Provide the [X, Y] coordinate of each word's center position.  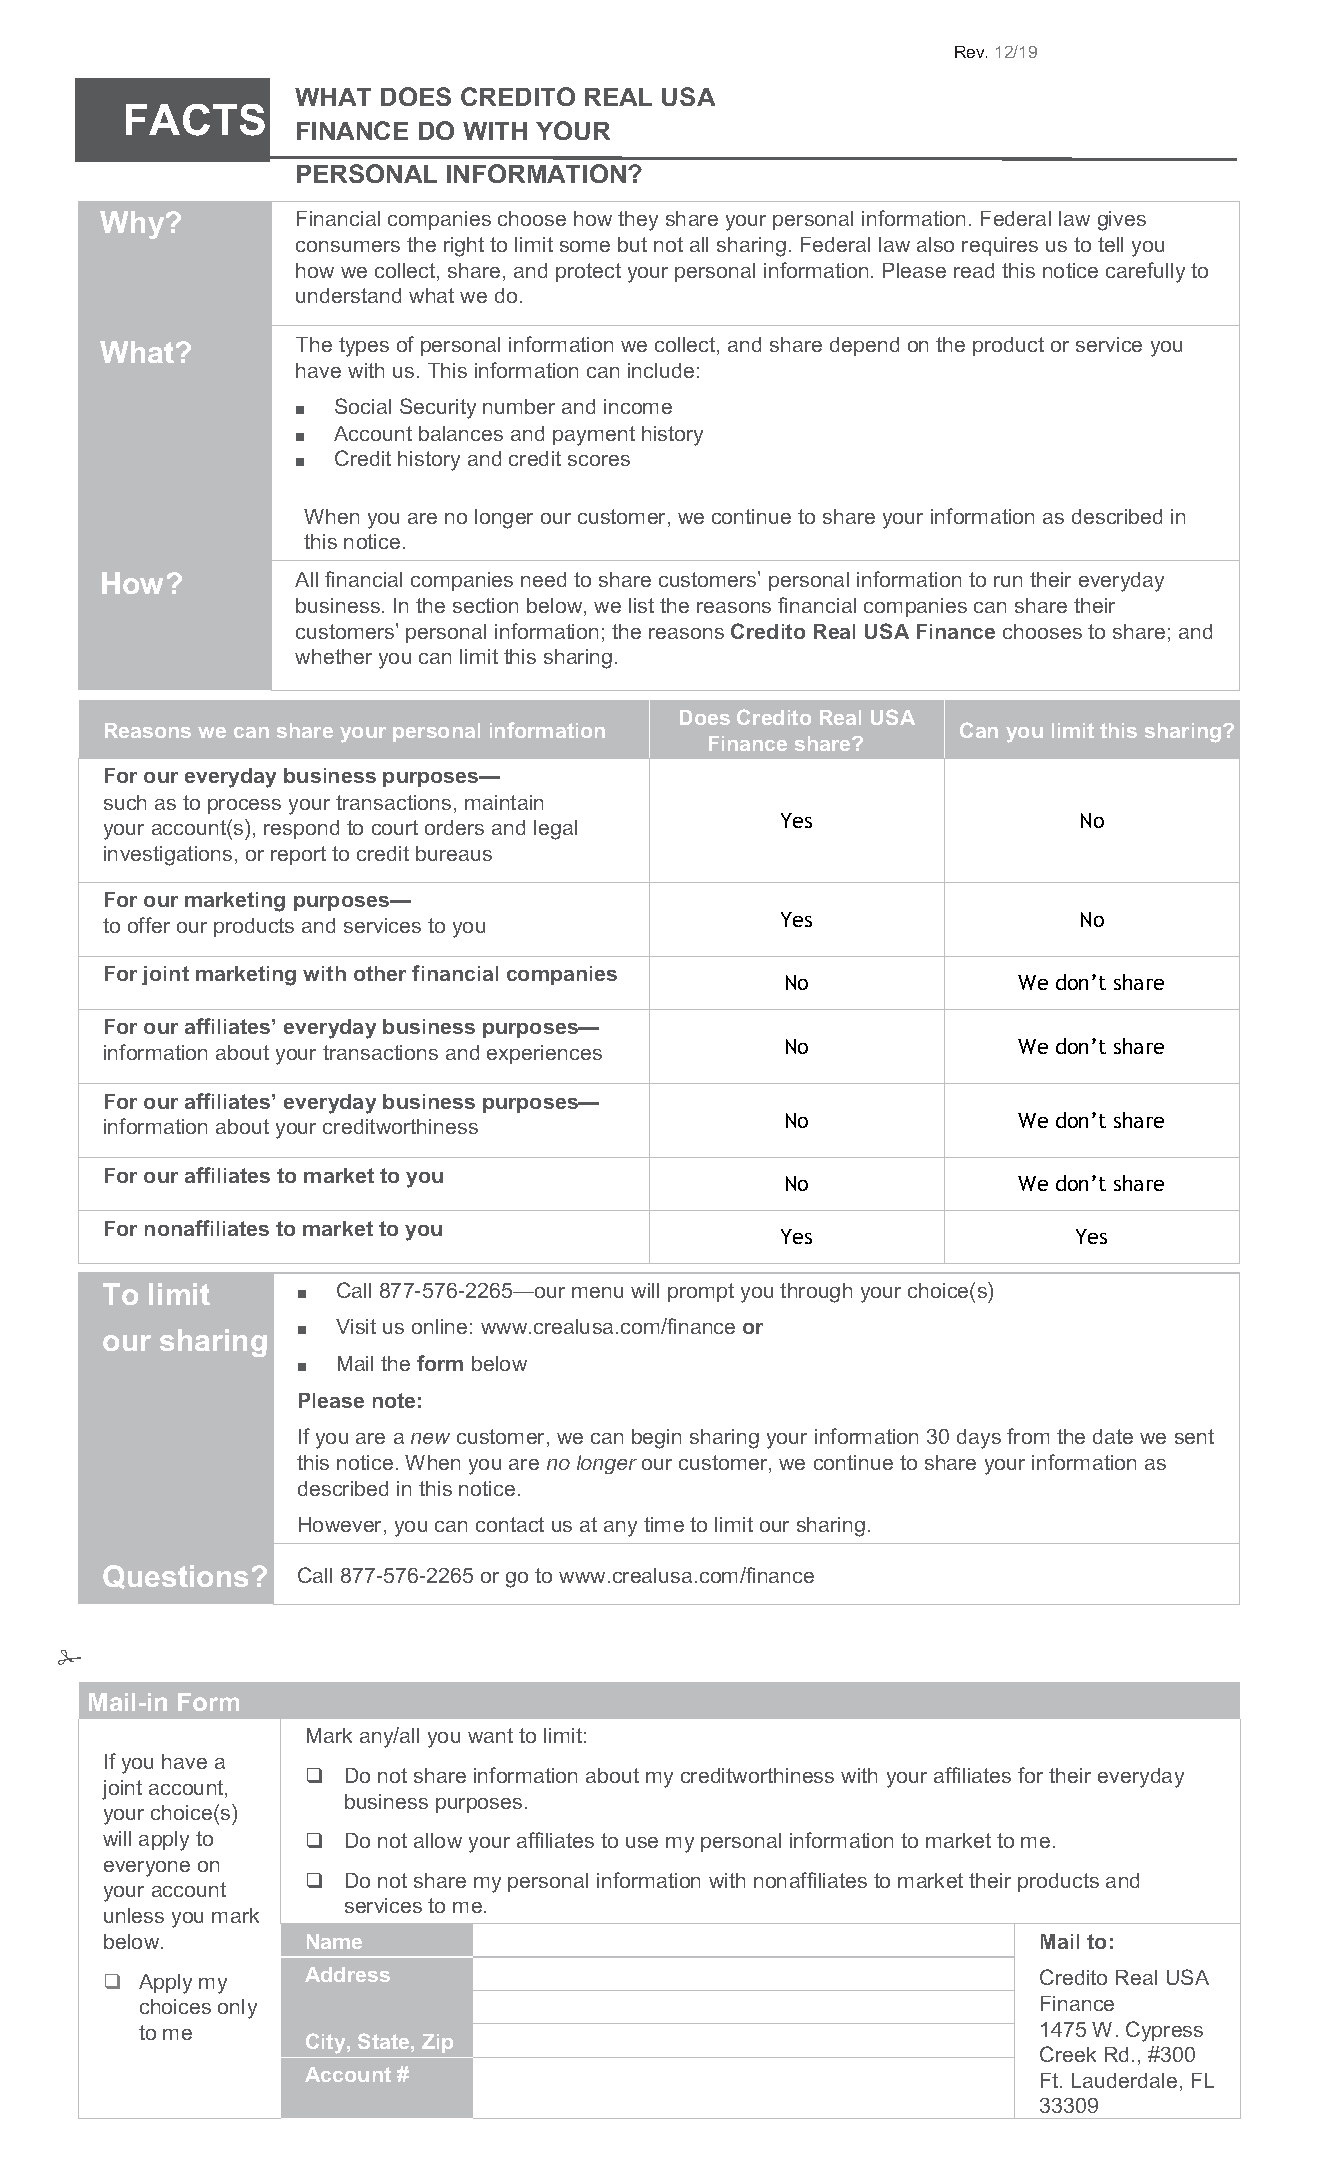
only [237, 2009]
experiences [544, 1054]
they [638, 221]
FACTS [195, 120]
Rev [971, 52]
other [380, 973]
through [816, 1293]
